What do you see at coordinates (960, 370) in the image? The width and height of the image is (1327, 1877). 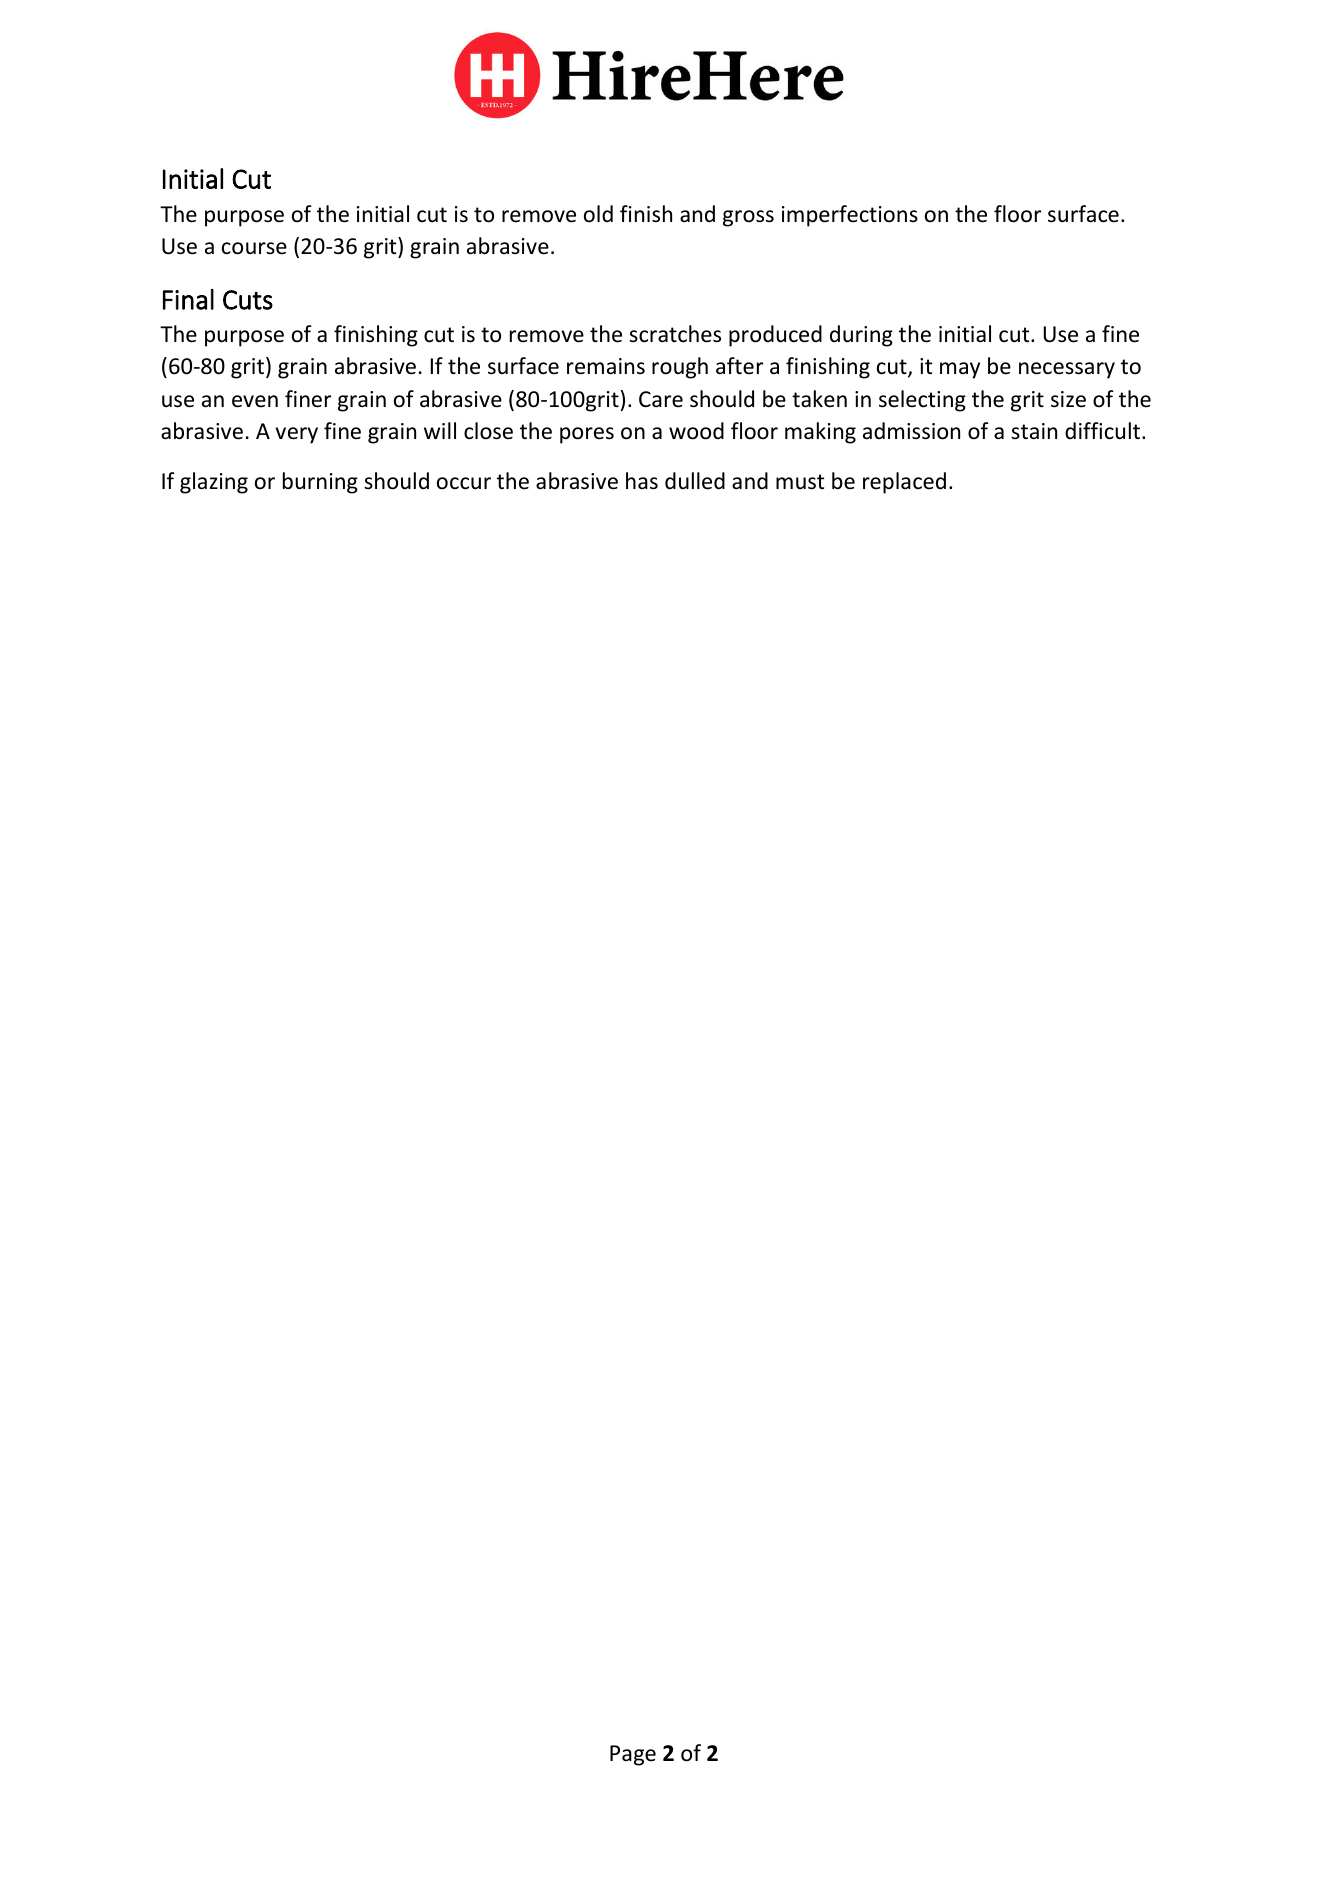 I see `may` at bounding box center [960, 370].
